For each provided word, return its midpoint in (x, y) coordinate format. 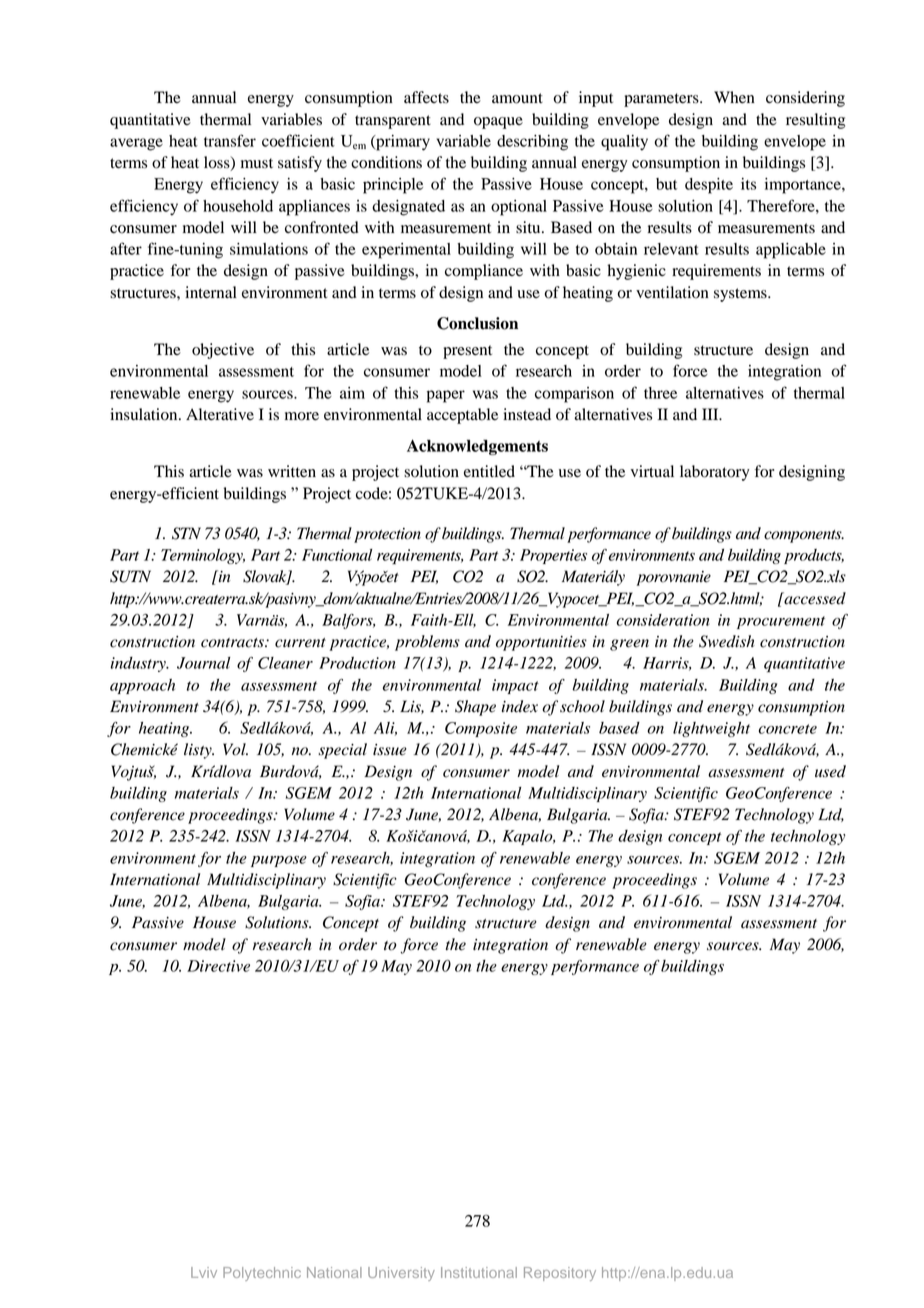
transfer (230, 140)
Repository (560, 1274)
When (734, 97)
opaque (498, 123)
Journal (203, 663)
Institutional (479, 1272)
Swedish (727, 641)
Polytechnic (262, 1274)
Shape (475, 708)
